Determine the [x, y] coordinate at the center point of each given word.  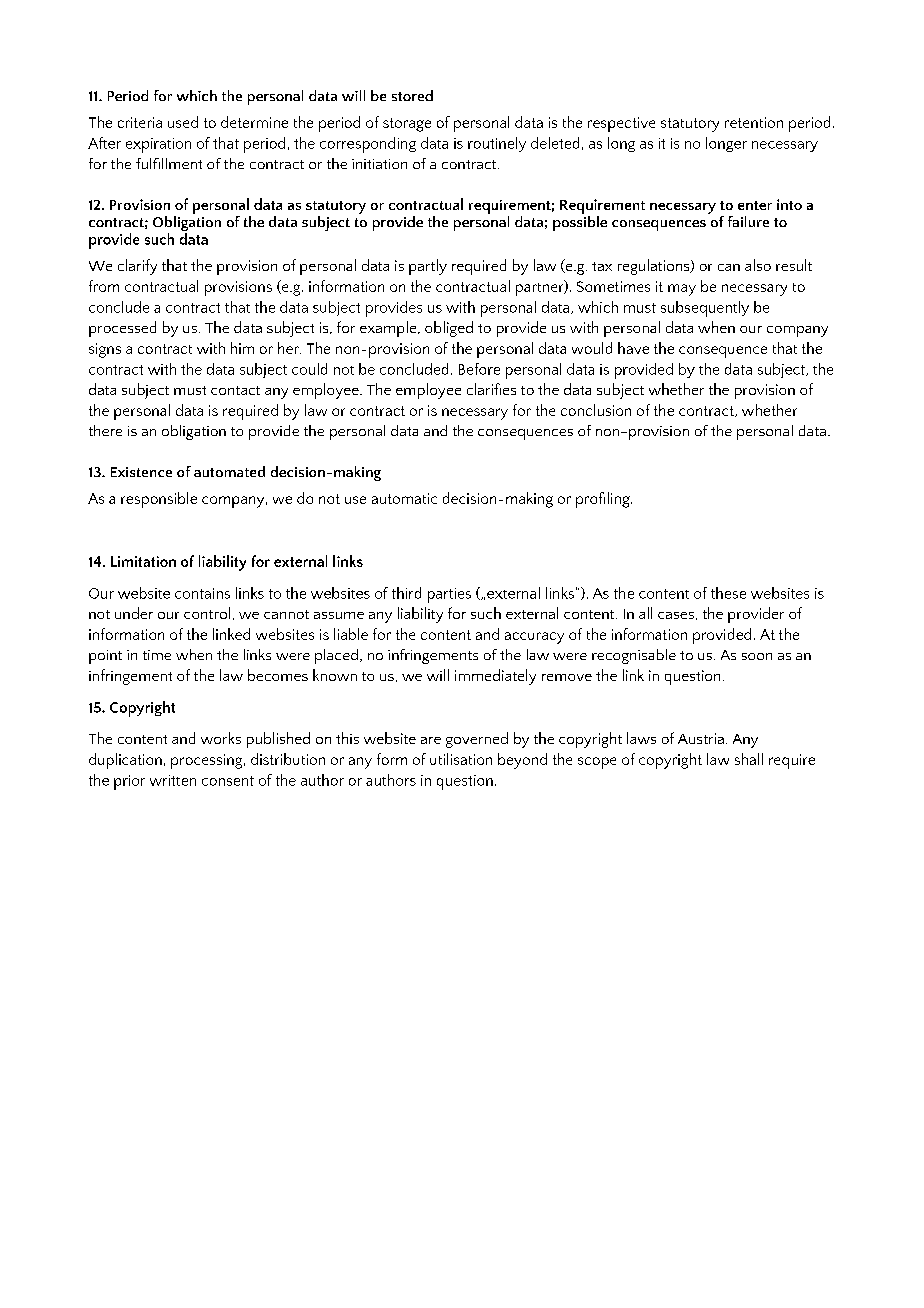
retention [754, 122]
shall [749, 759]
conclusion [596, 410]
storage [407, 125]
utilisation [461, 759]
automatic [404, 498]
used [183, 122]
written [173, 780]
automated [229, 471]
